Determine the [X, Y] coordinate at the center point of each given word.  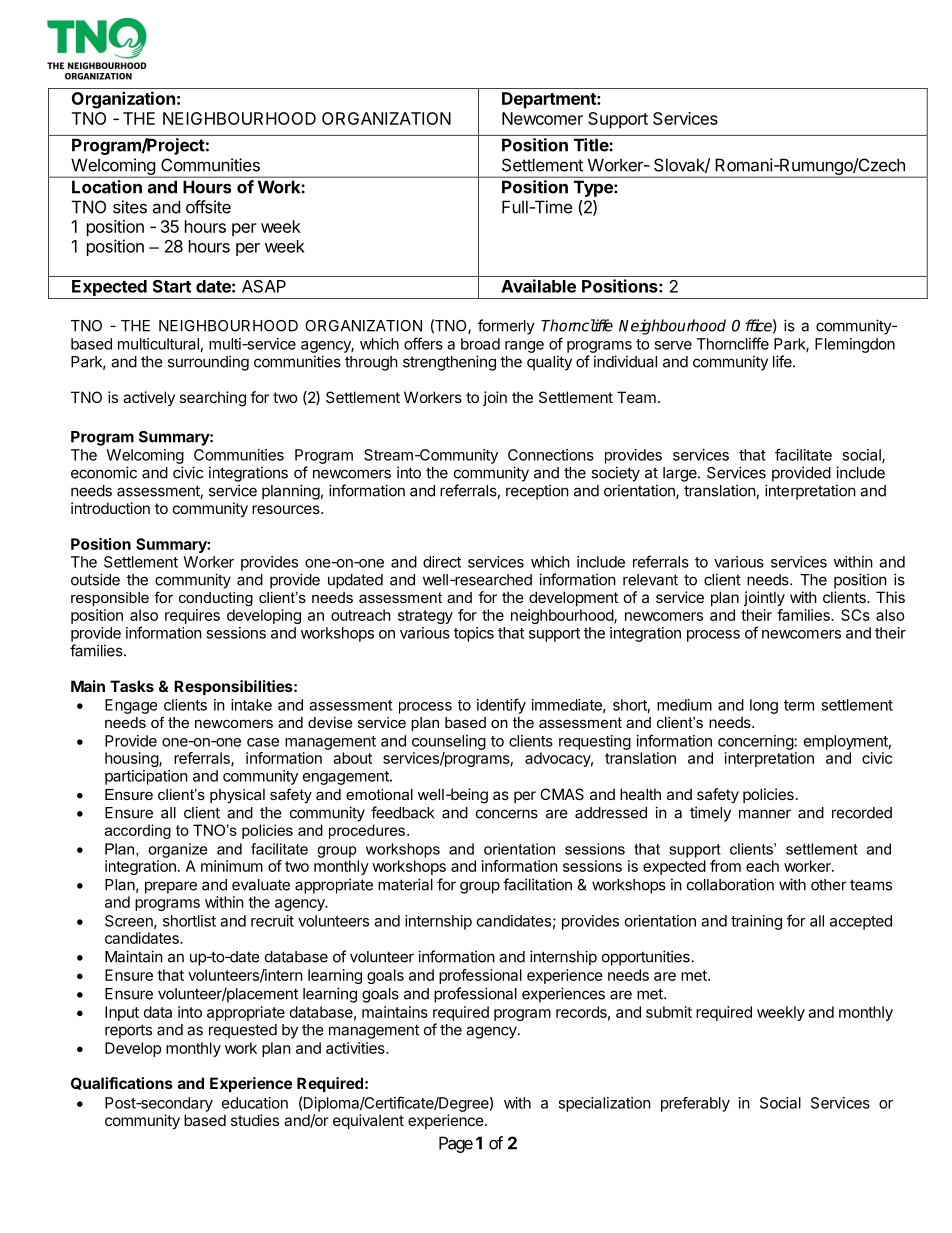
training [756, 922]
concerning [756, 742]
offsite [208, 207]
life [783, 361]
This [890, 597]
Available [538, 286]
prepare [171, 887]
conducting [216, 599]
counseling [449, 742]
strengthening [449, 363]
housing [132, 759]
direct [442, 562]
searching [212, 399]
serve [673, 345]
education [255, 1103]
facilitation [537, 884]
